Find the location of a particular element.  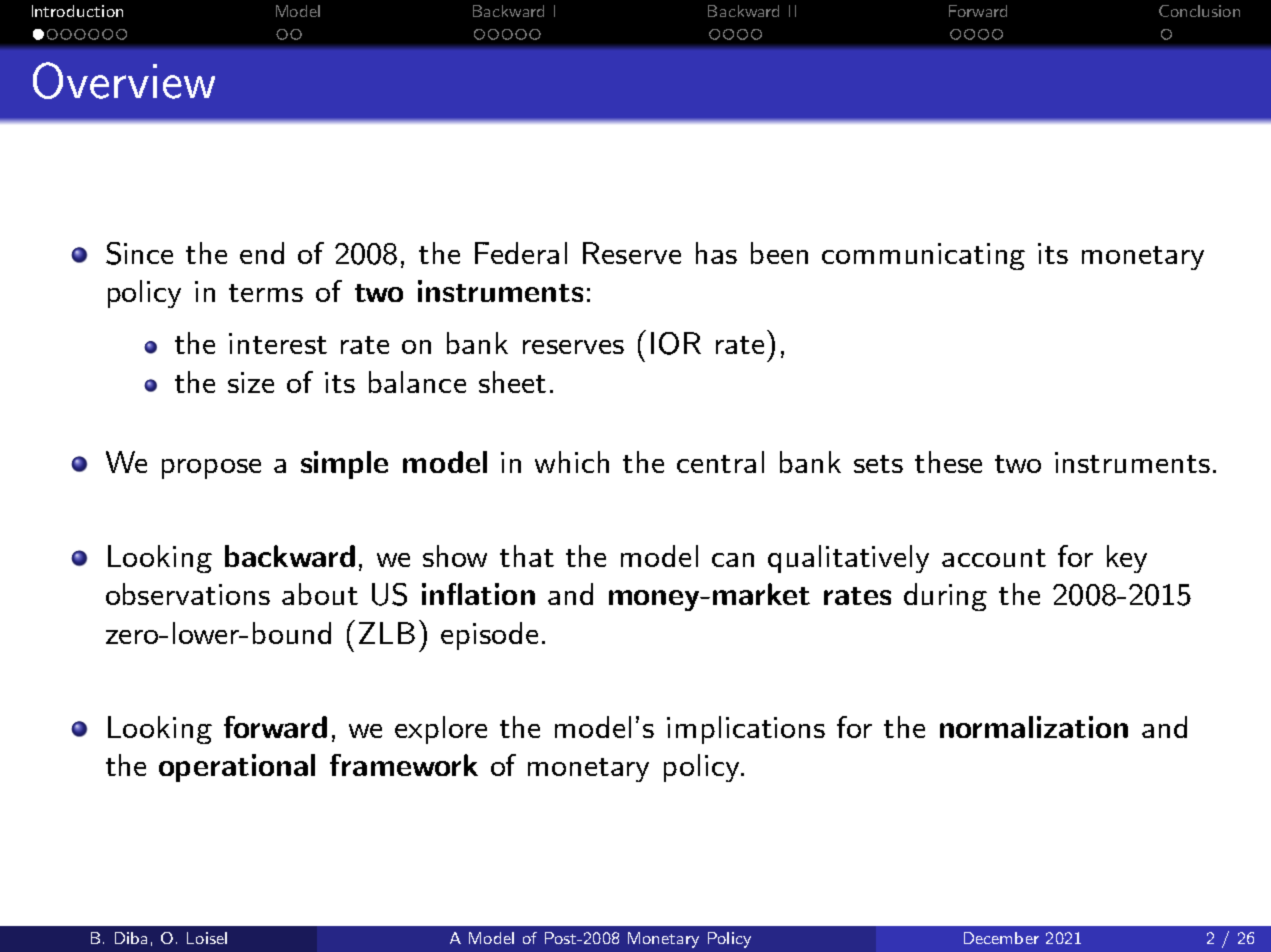

Conclusion is located at coordinates (1199, 11).
